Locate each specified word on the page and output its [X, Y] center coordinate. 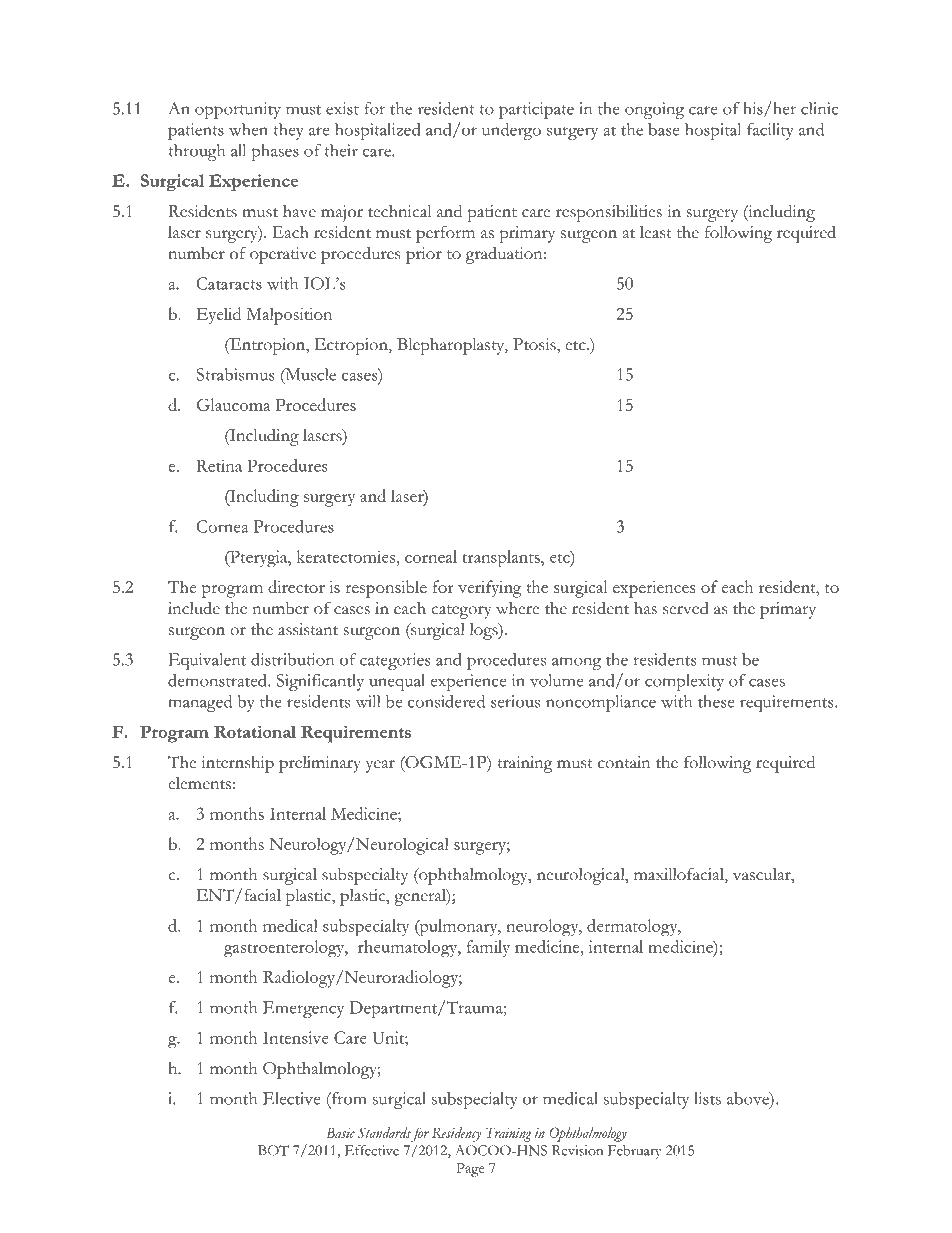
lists [707, 1098]
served [686, 608]
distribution [292, 659]
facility [770, 131]
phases [275, 152]
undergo [511, 131]
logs [485, 631]
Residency [456, 1134]
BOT [273, 1150]
